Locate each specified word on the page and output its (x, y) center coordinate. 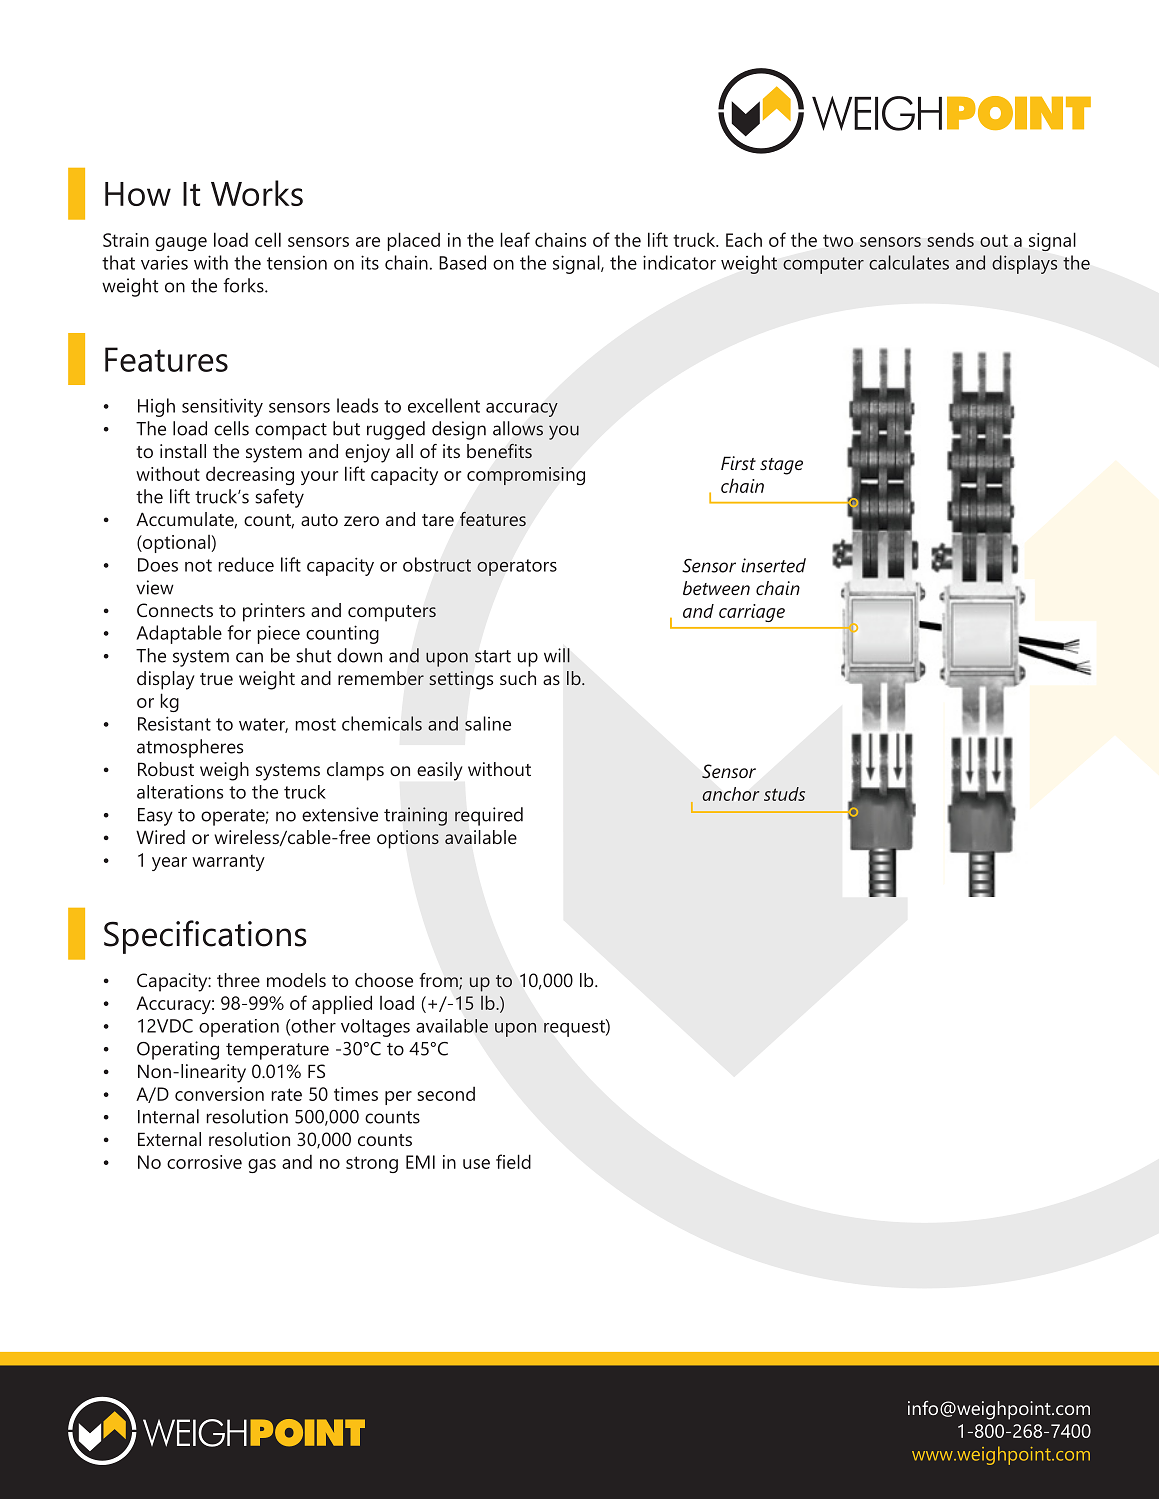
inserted (773, 565)
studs (784, 794)
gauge (181, 244)
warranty (228, 862)
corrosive (204, 1162)
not (198, 565)
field (513, 1161)
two (838, 241)
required (489, 816)
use (476, 1164)
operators (517, 567)
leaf (515, 239)
